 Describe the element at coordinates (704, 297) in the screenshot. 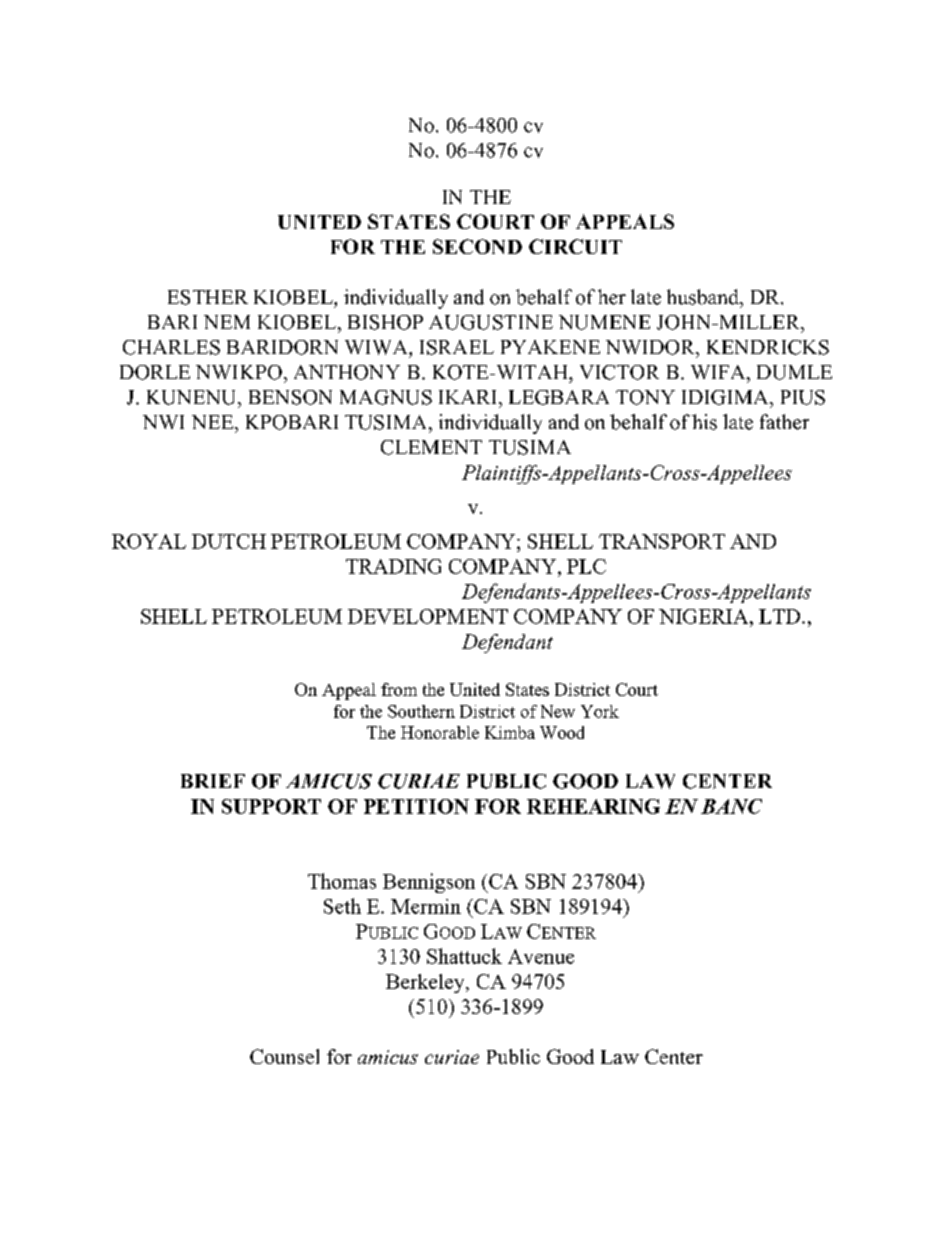

I see `husband` at that location.
